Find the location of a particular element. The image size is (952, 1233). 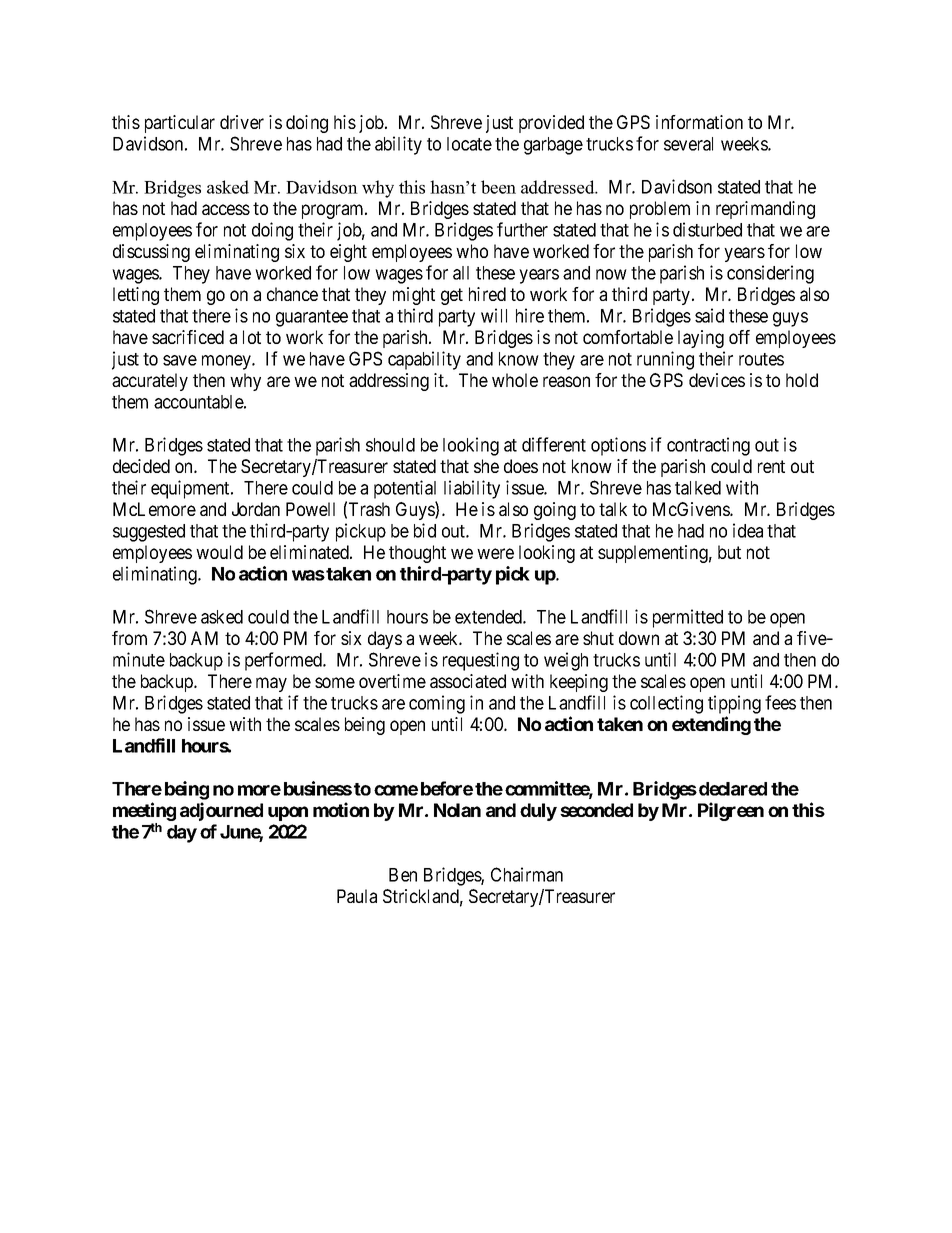

locate is located at coordinates (469, 144).
